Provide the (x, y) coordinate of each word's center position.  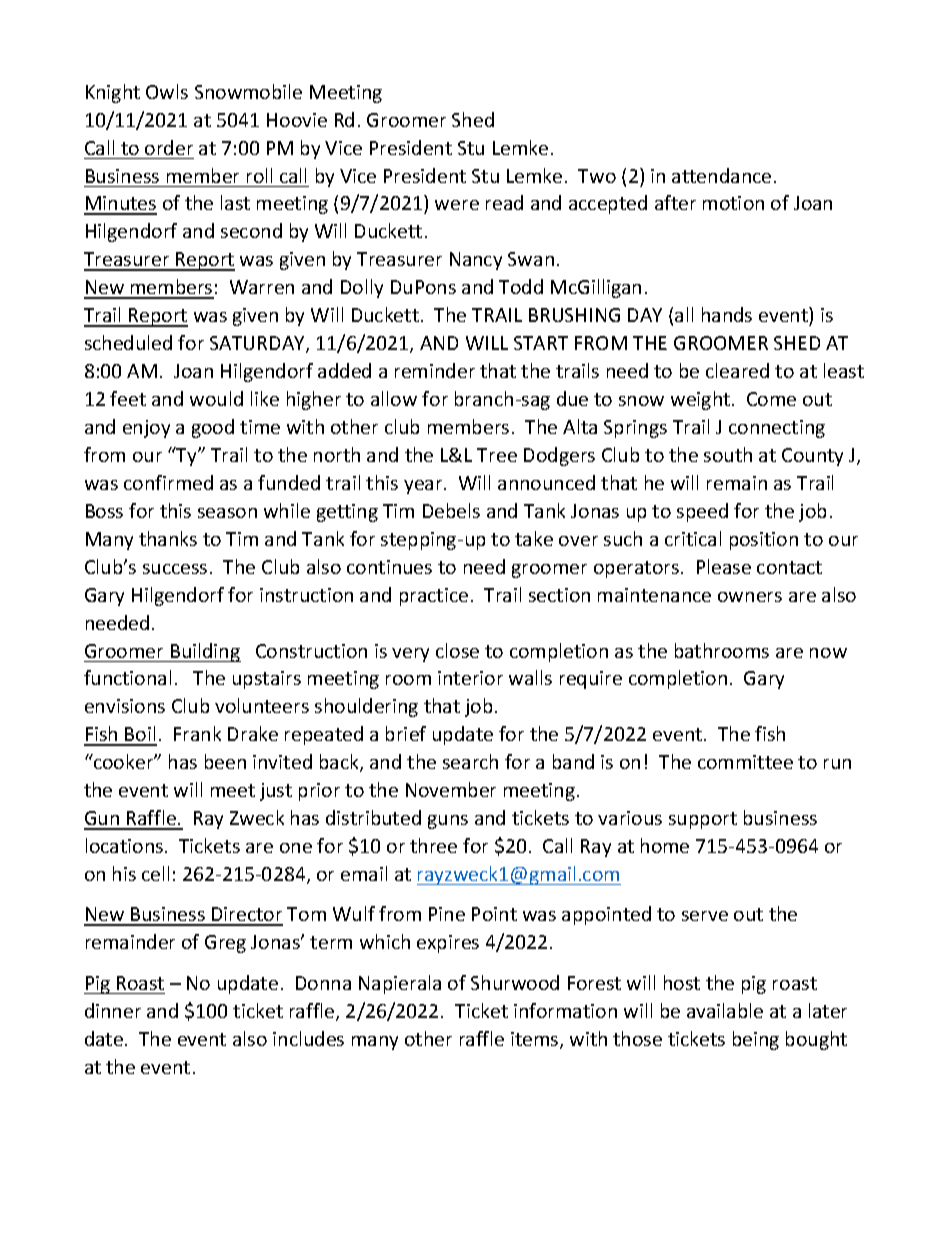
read (504, 202)
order (169, 147)
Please (724, 566)
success (175, 569)
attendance (721, 175)
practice (434, 597)
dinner (113, 1010)
